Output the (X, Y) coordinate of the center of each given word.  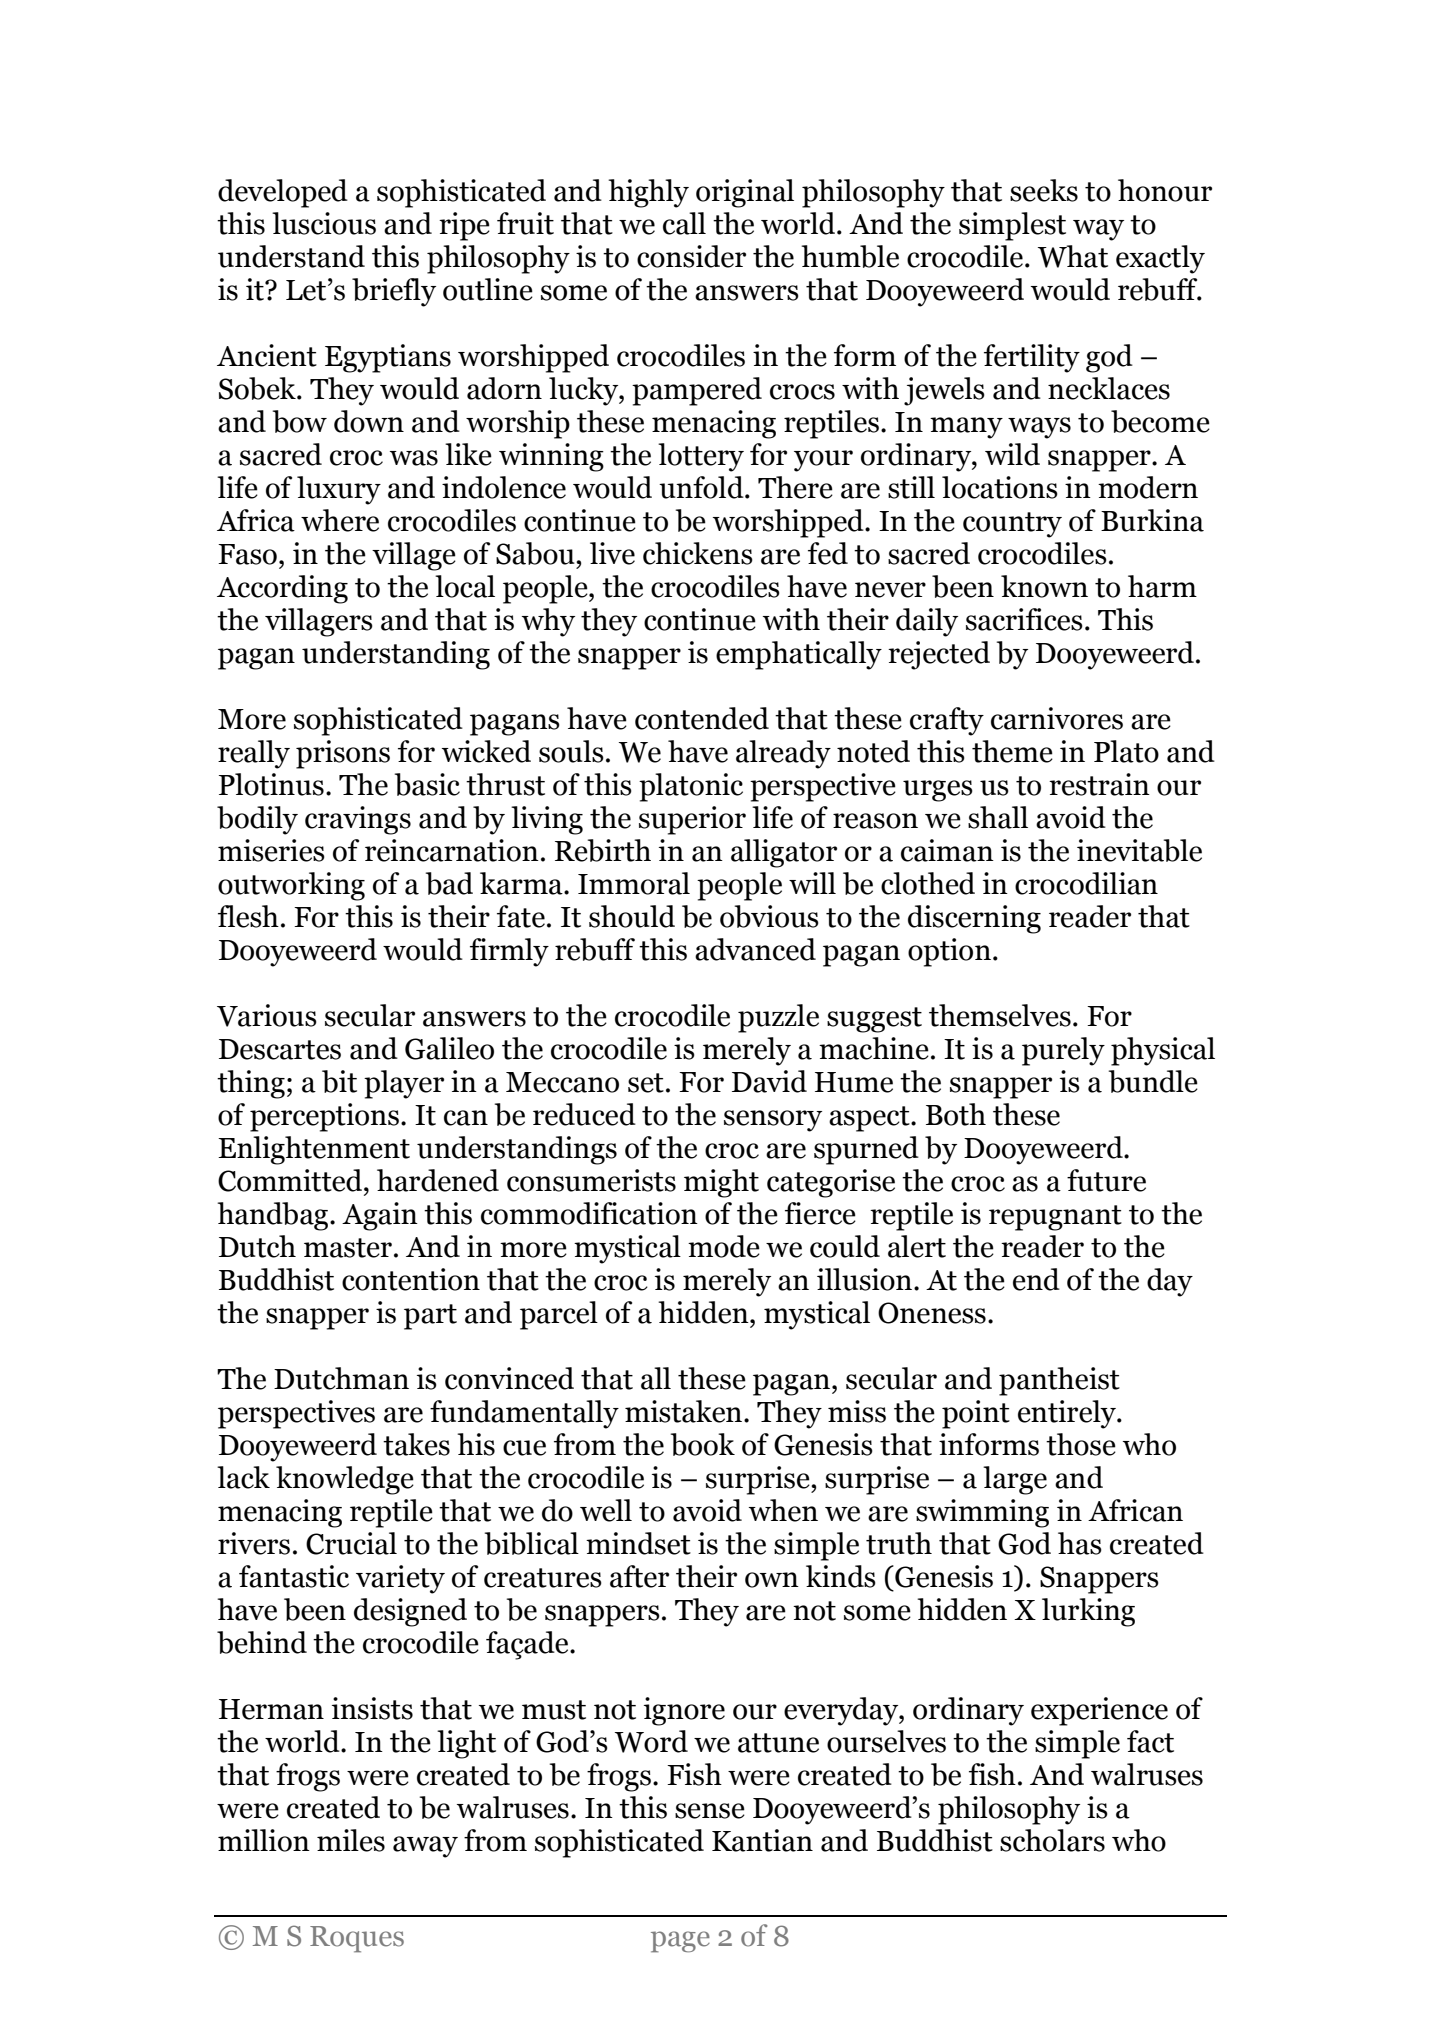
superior (692, 820)
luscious (324, 223)
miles (351, 1840)
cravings (358, 820)
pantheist (1059, 1381)
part (430, 1317)
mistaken (685, 1411)
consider (691, 256)
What (1073, 256)
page (680, 1942)
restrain (1099, 784)
